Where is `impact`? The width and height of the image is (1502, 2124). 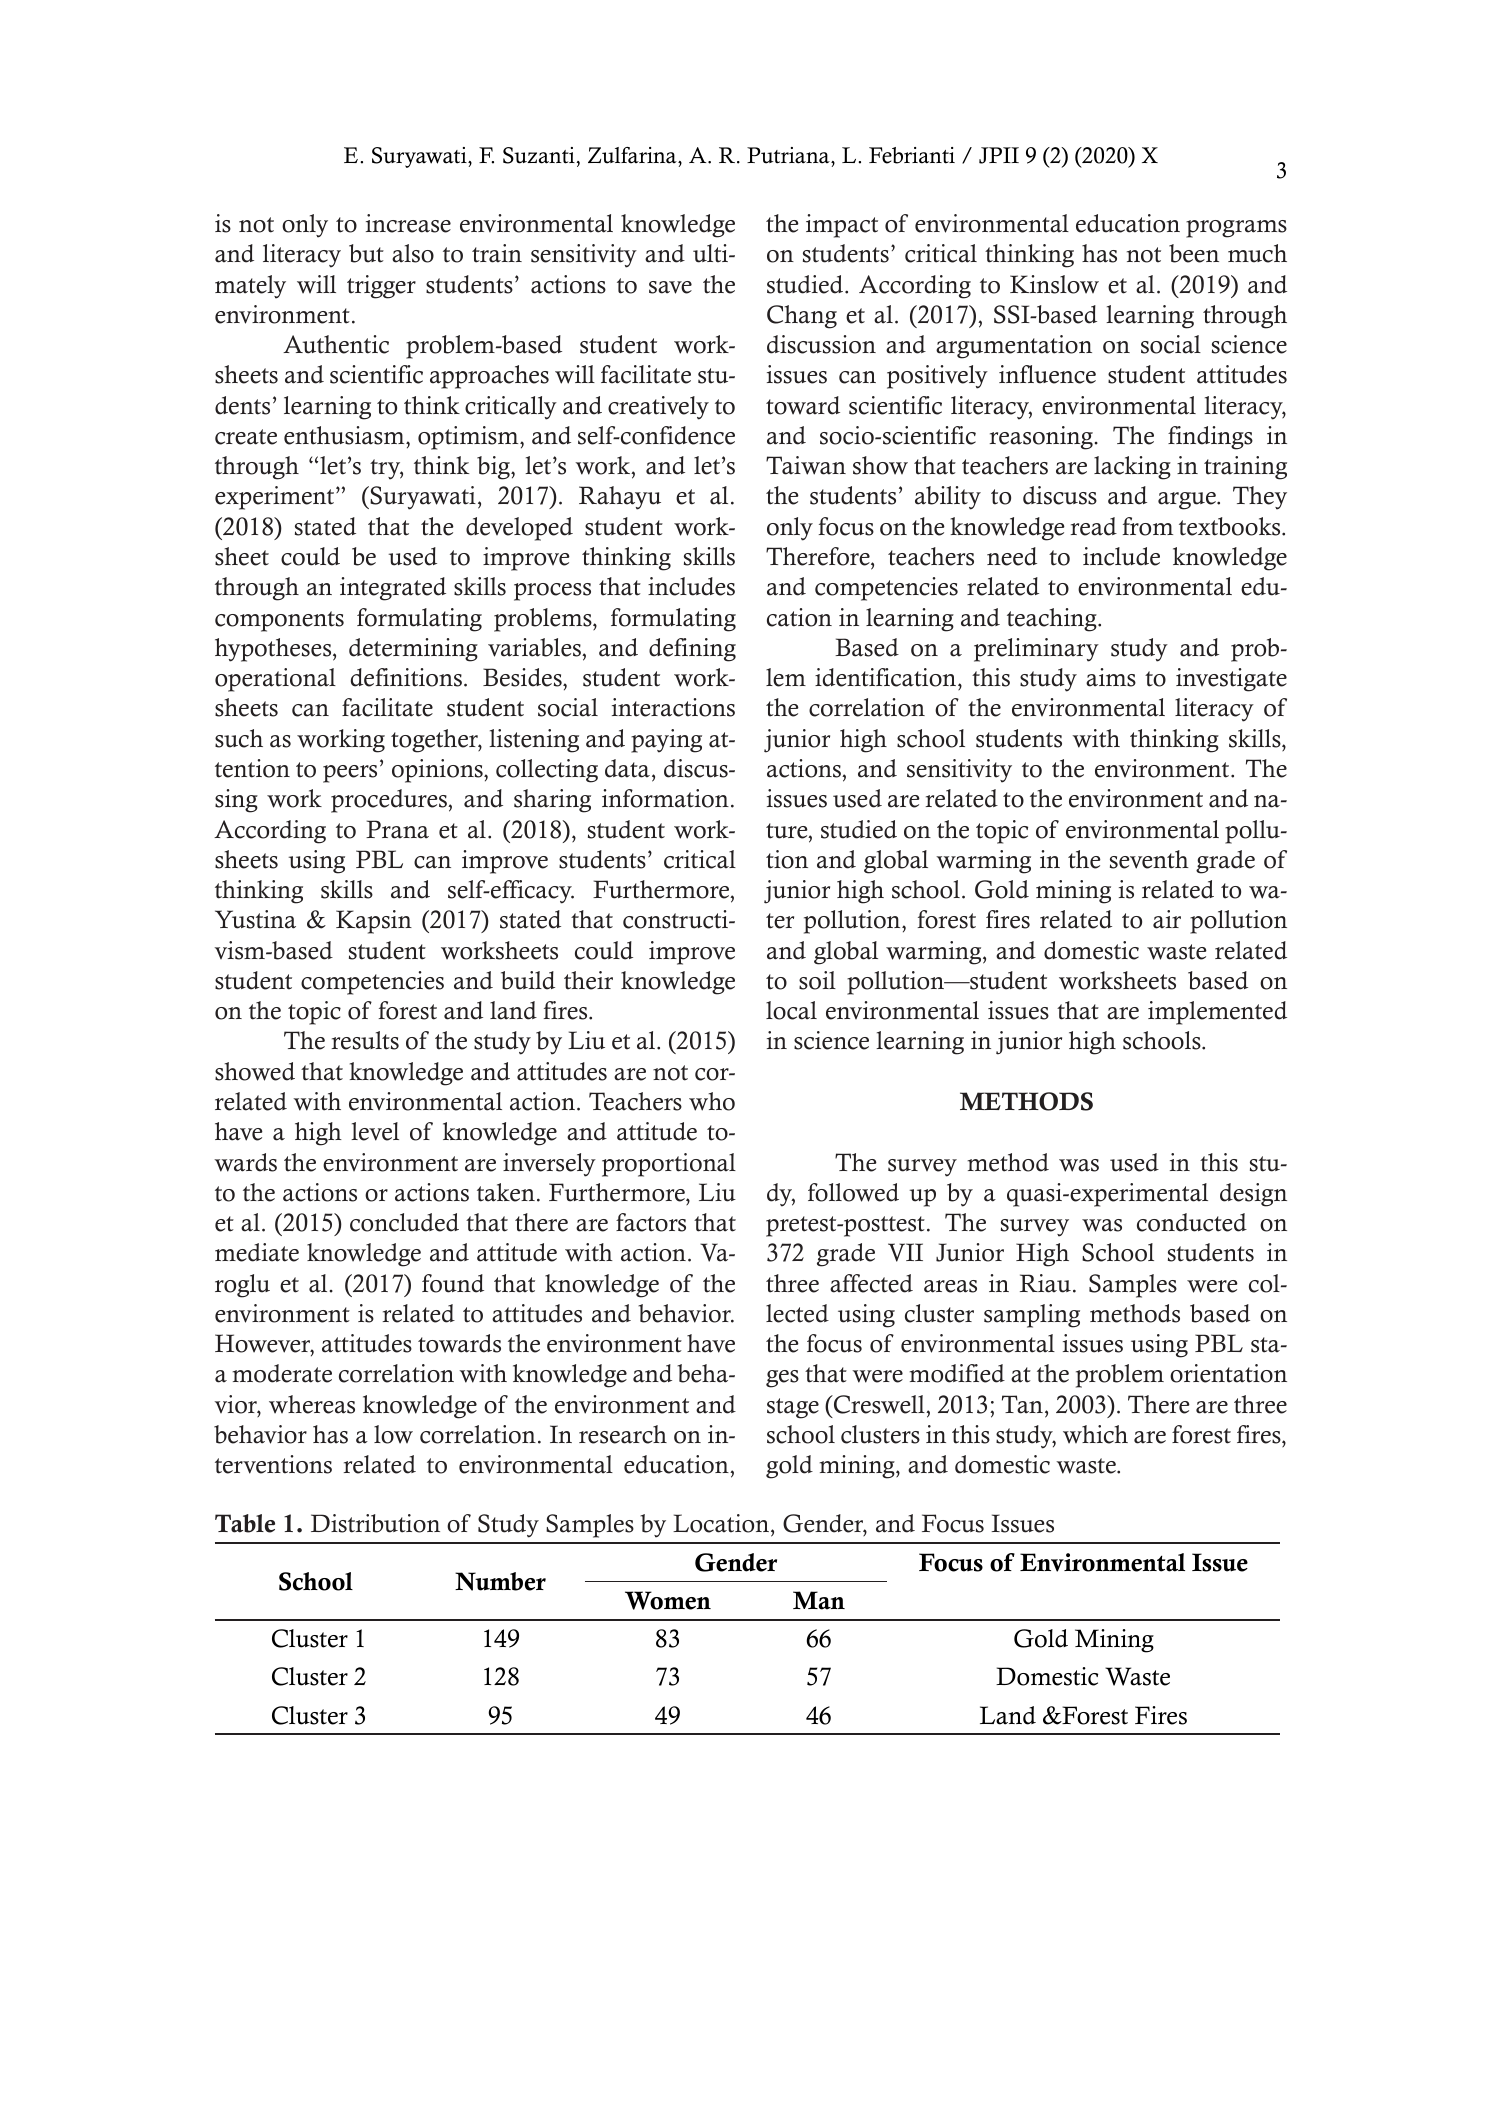 impact is located at coordinates (842, 226).
